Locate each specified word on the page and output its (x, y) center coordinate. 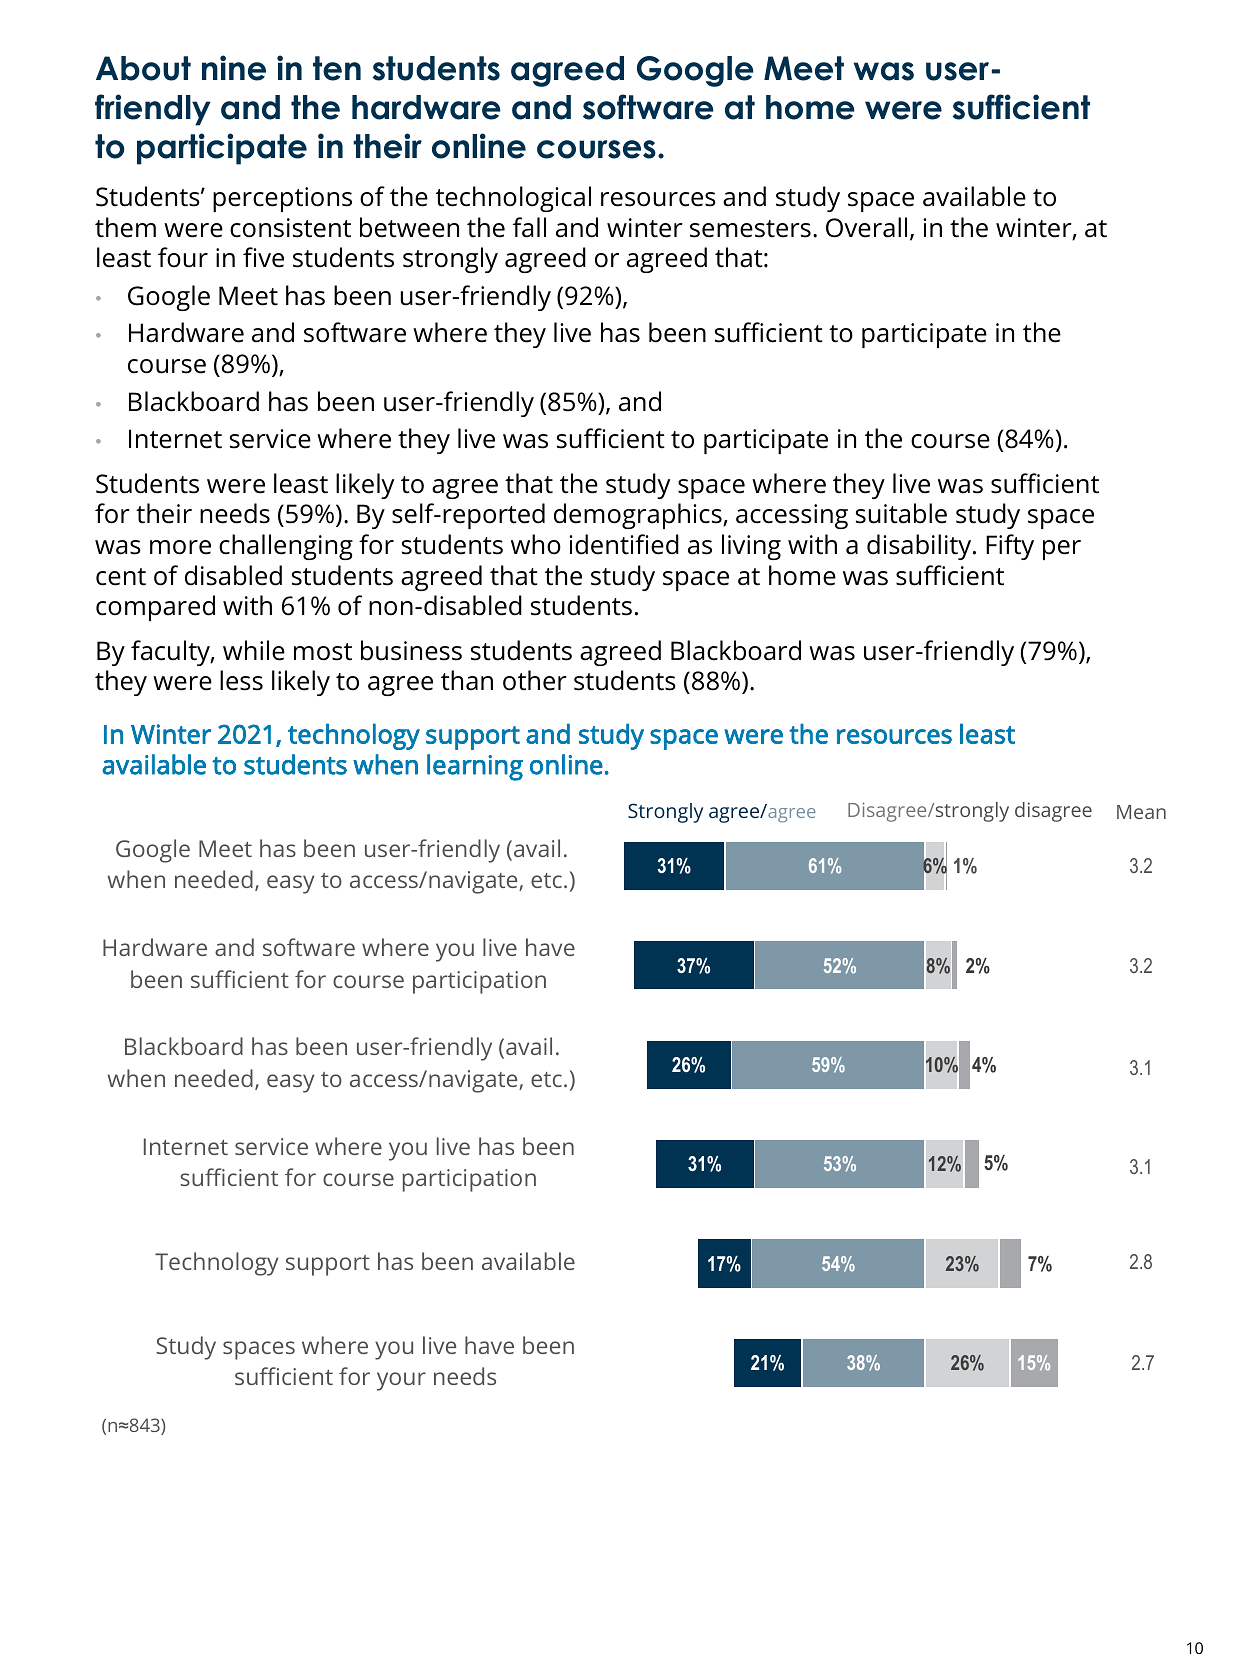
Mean (1141, 812)
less (241, 680)
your (401, 1381)
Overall (866, 227)
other (535, 680)
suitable (901, 513)
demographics (639, 516)
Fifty (1010, 547)
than (467, 680)
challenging (286, 547)
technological (513, 199)
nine (234, 68)
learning (475, 767)
